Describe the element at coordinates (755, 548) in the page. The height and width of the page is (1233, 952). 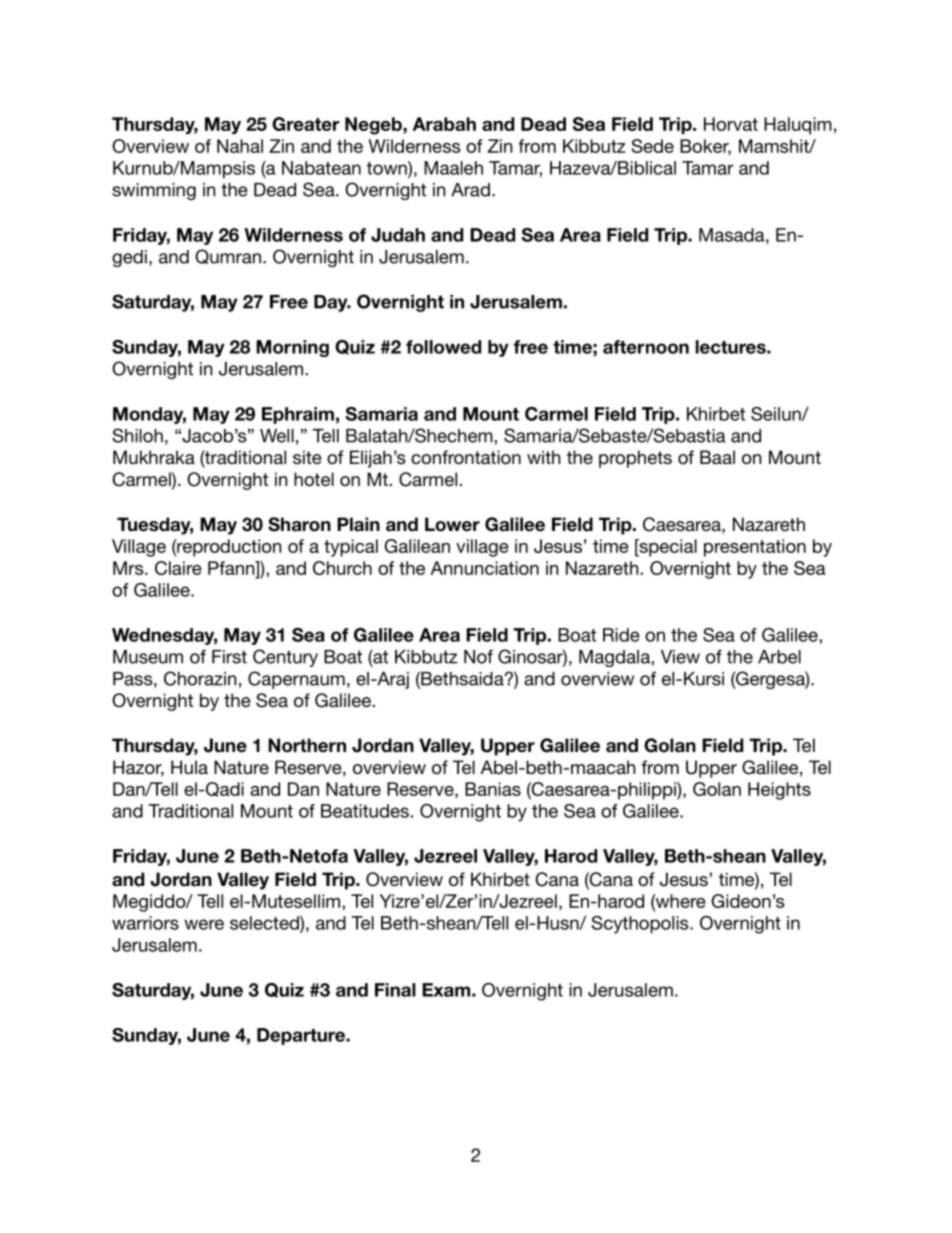
I see `presentation` at that location.
